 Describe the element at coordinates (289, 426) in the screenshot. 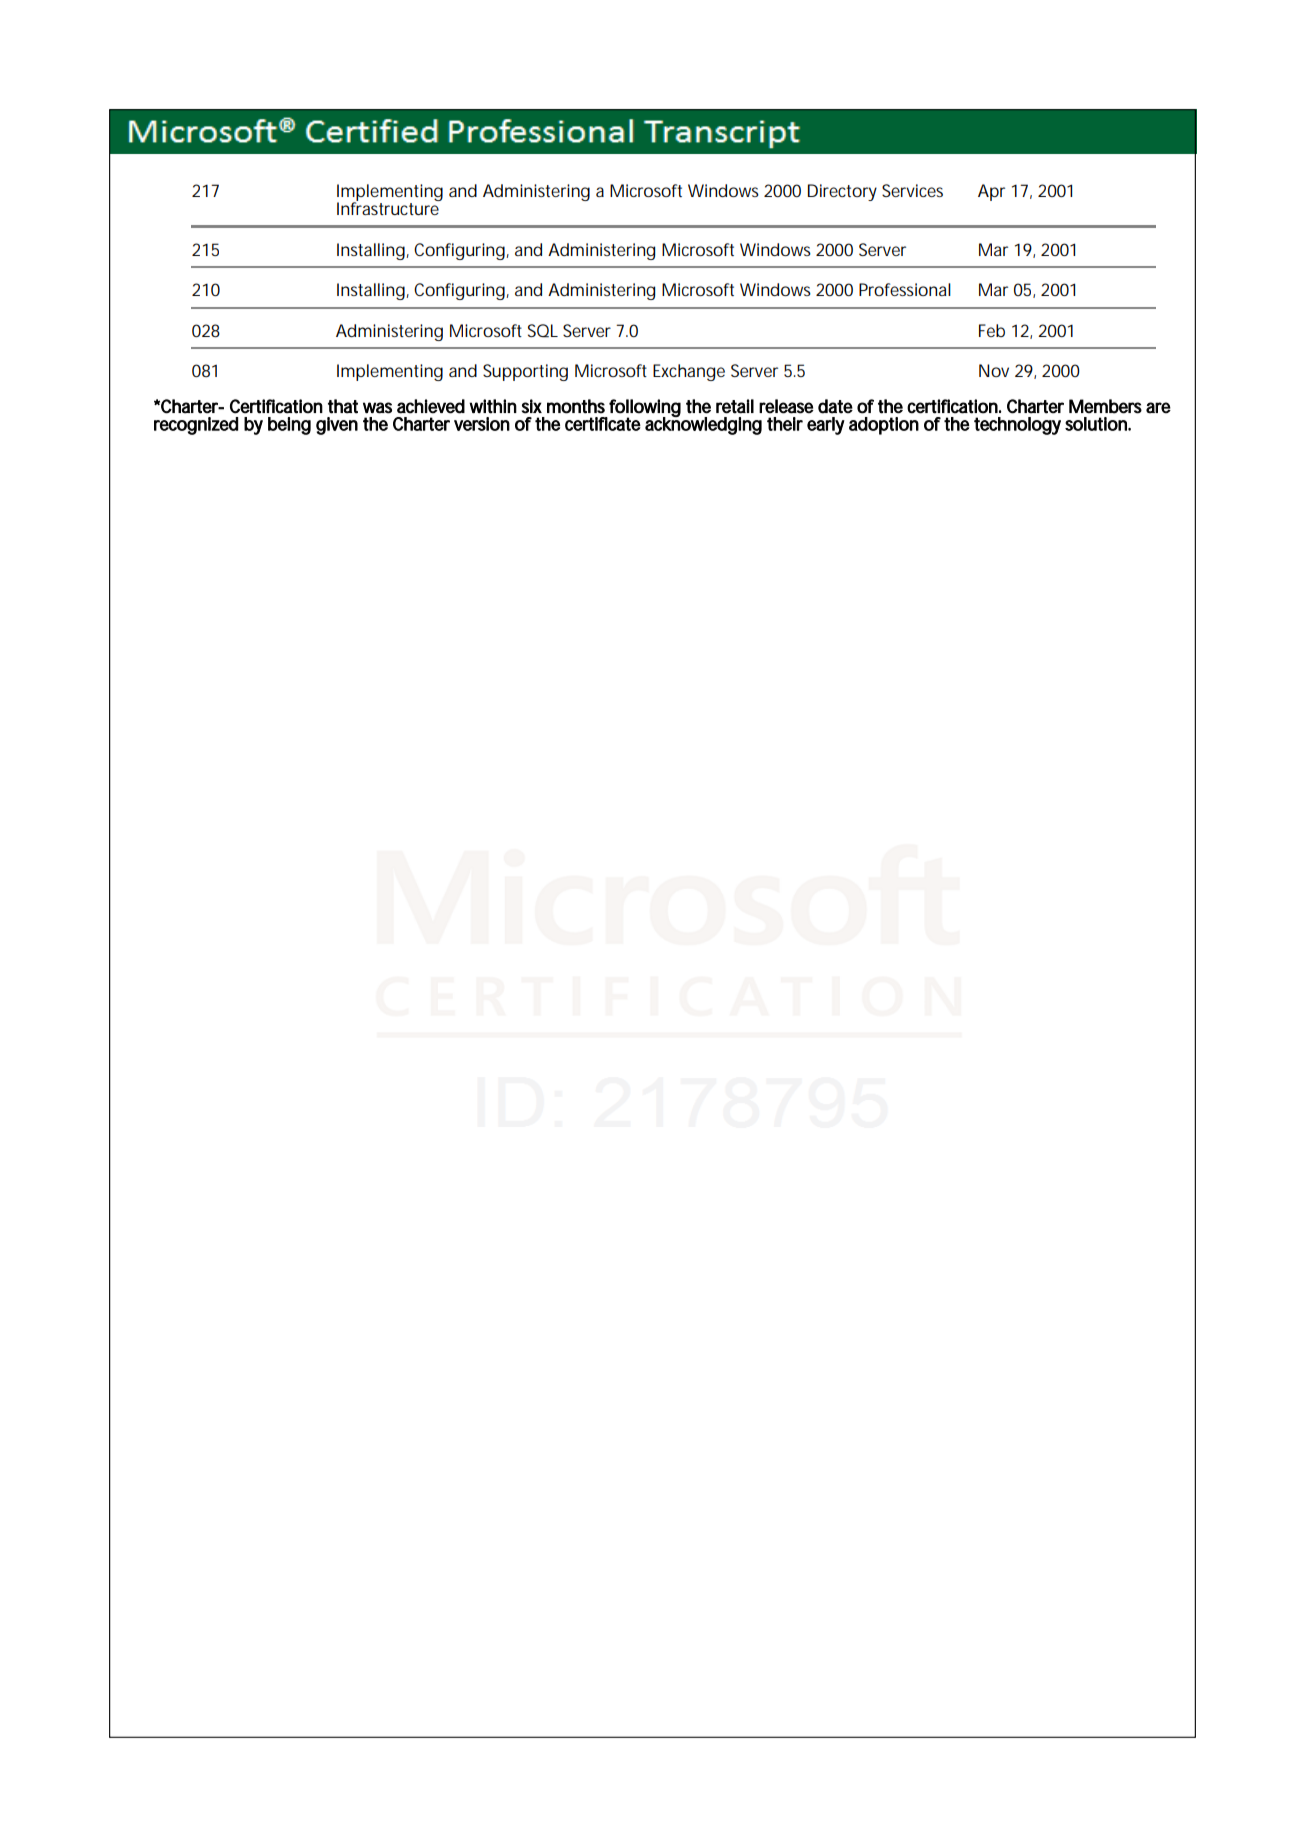

I see `being` at that location.
